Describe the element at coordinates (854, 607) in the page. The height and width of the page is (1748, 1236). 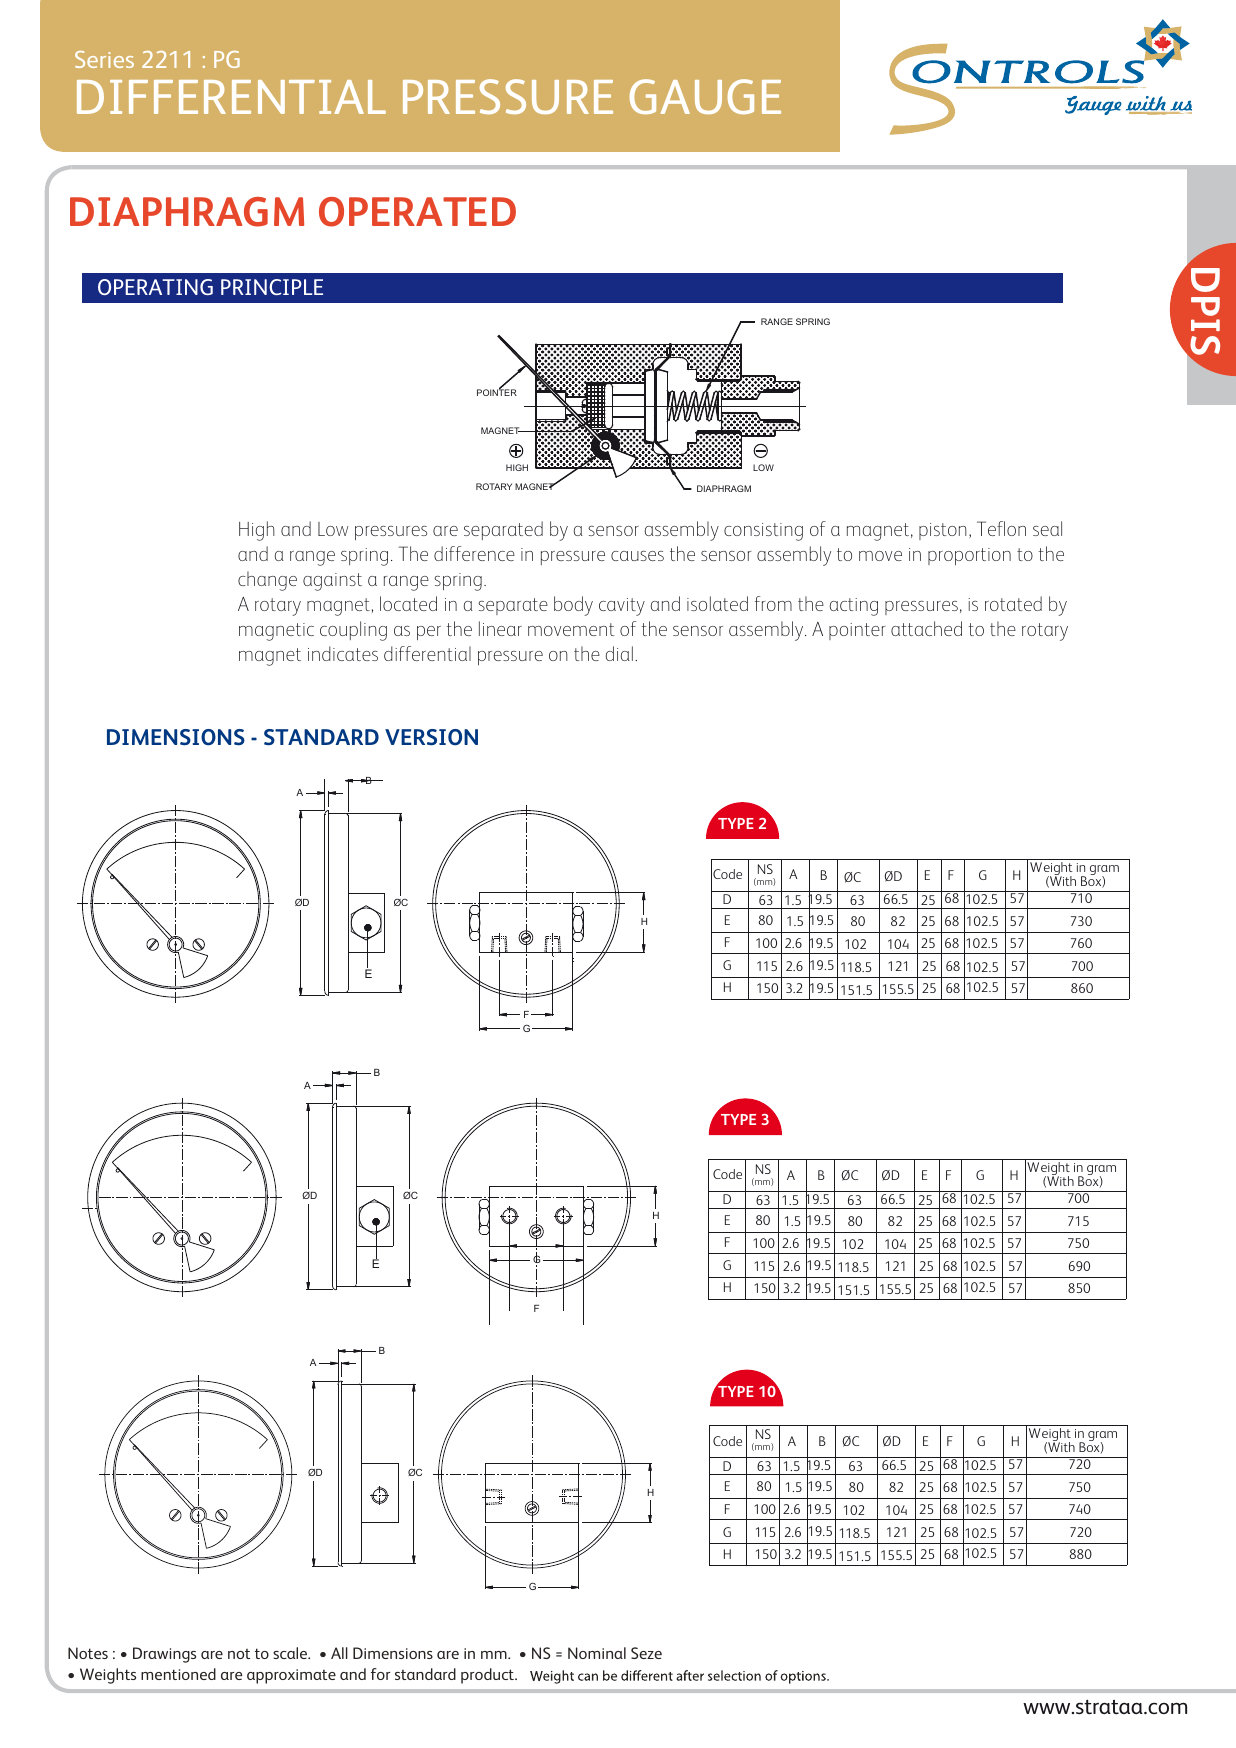
I see `acting` at that location.
